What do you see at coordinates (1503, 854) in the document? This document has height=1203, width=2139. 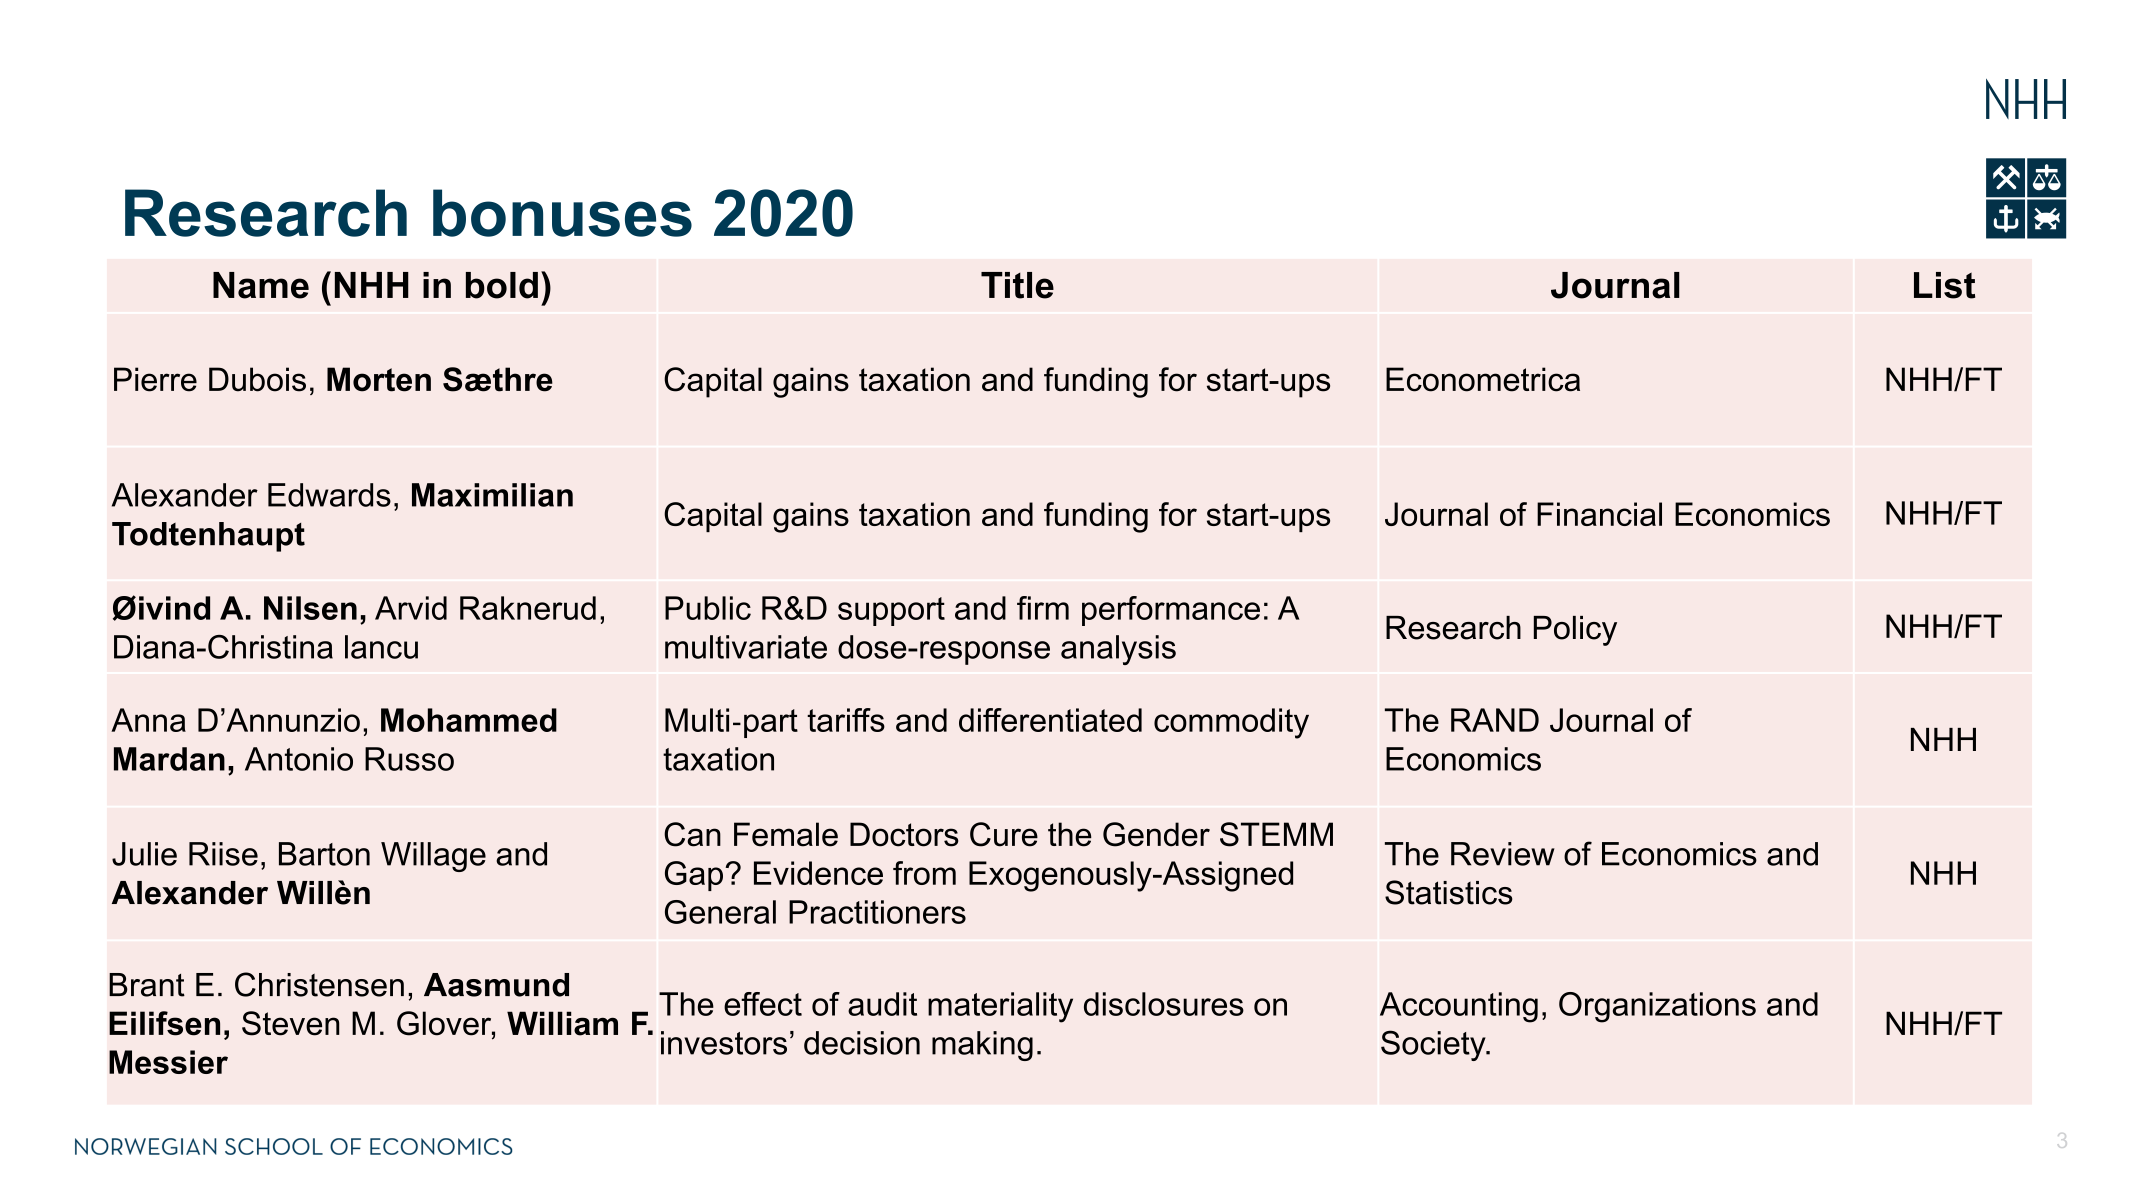 I see `Review` at bounding box center [1503, 854].
